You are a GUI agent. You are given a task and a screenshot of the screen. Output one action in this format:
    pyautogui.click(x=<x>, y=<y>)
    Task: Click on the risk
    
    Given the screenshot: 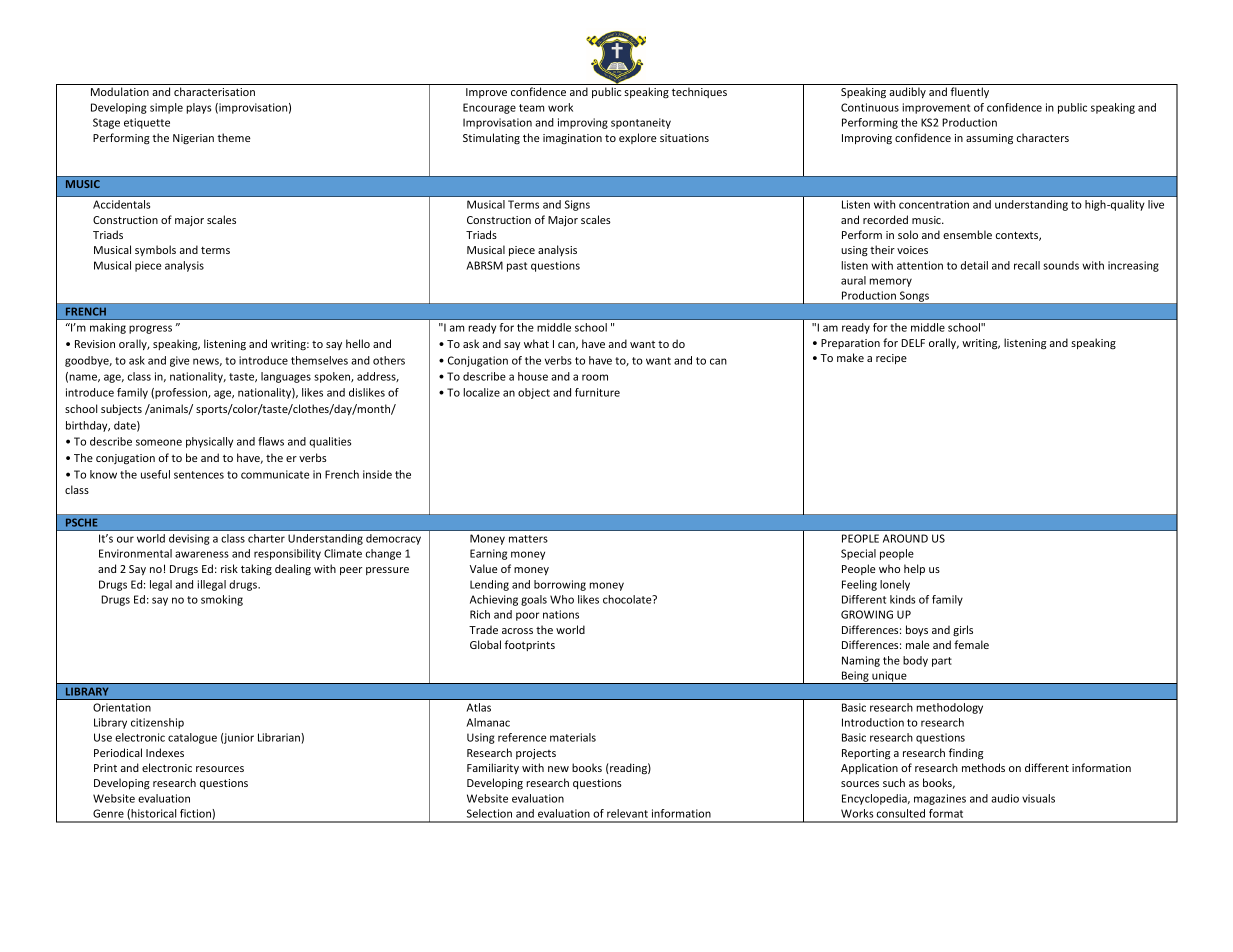 What is the action you would take?
    pyautogui.click(x=229, y=568)
